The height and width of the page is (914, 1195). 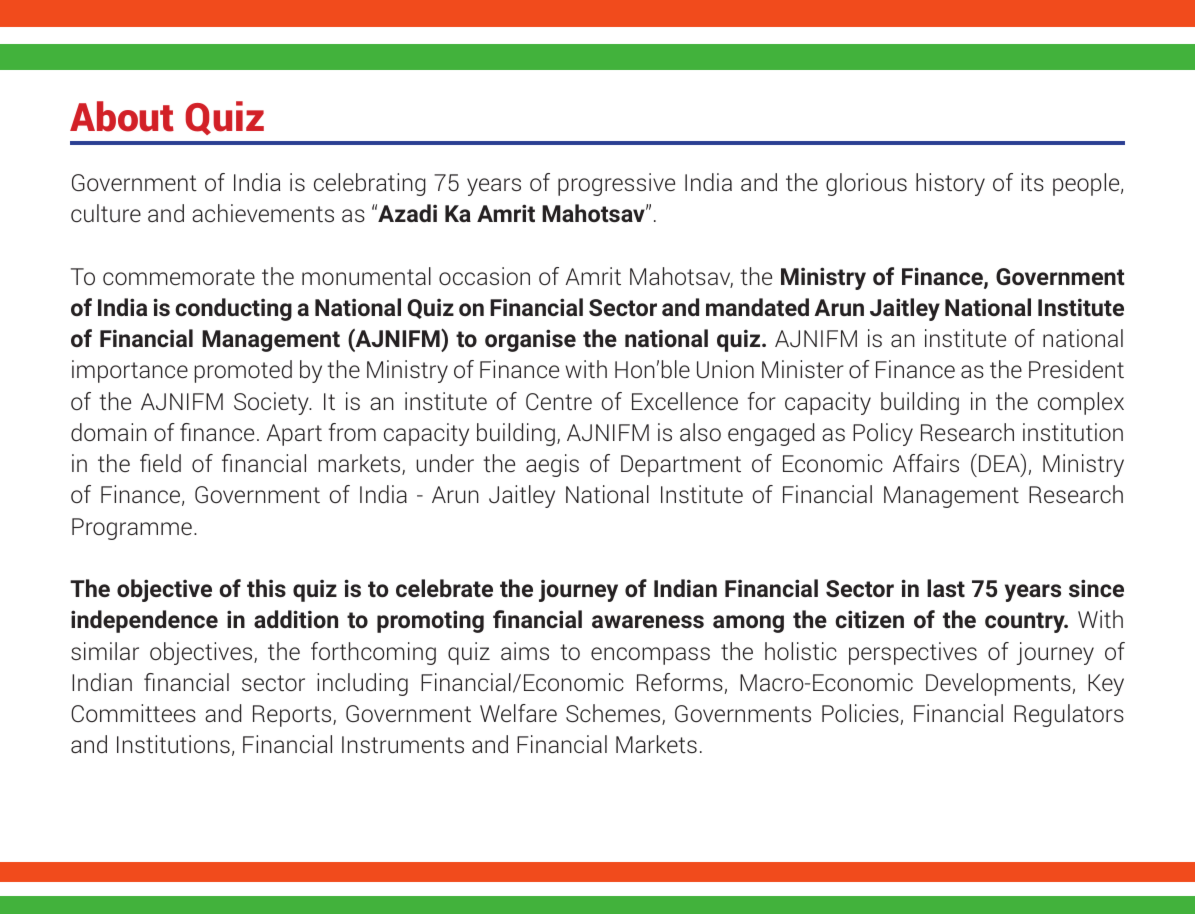 What do you see at coordinates (530, 340) in the page?
I see `organise` at bounding box center [530, 340].
